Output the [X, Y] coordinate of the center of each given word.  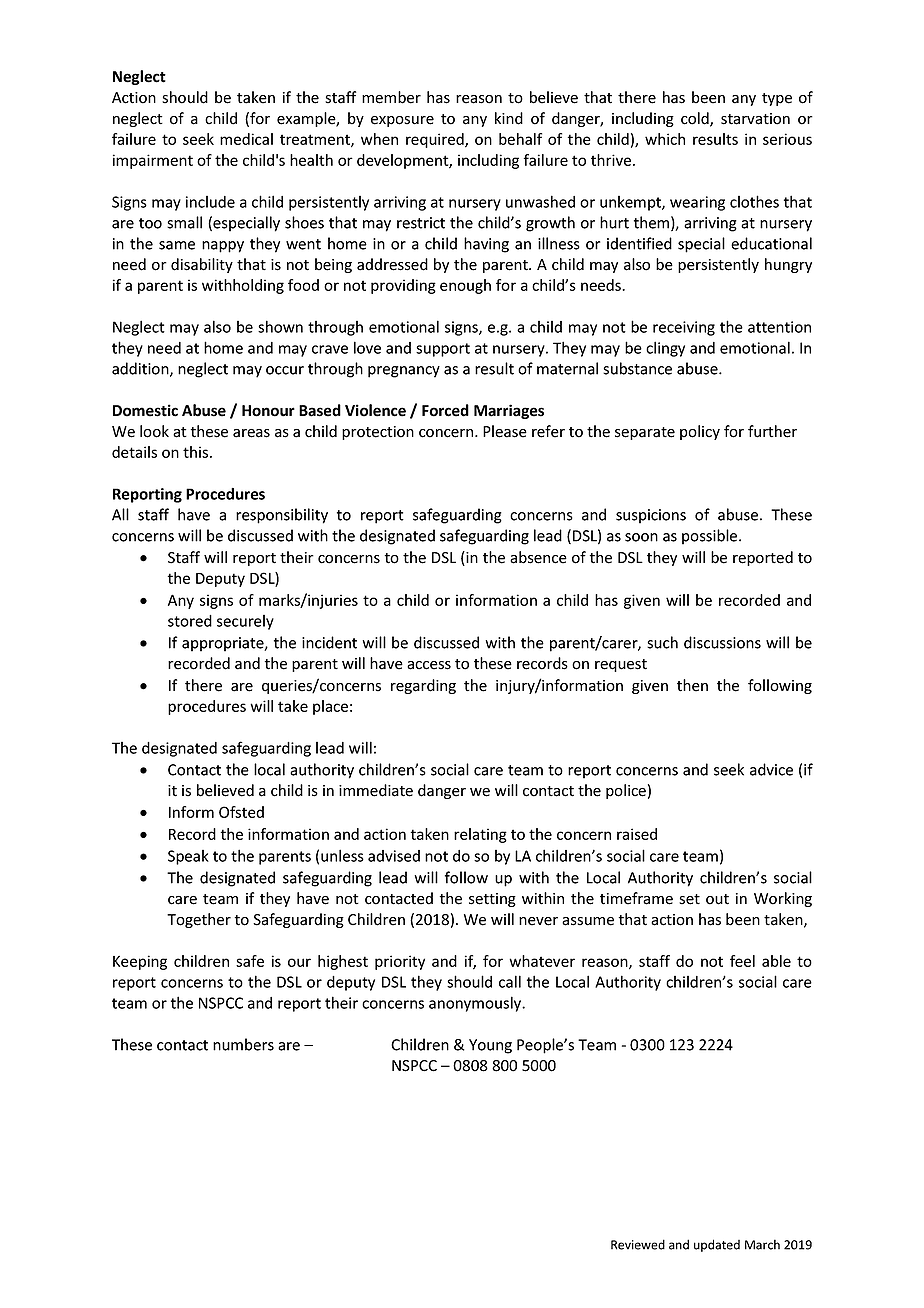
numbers [243, 1044]
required [436, 140]
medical [246, 139]
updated [717, 1245]
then [692, 685]
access [429, 665]
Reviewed [638, 1244]
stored [190, 621]
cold [696, 119]
